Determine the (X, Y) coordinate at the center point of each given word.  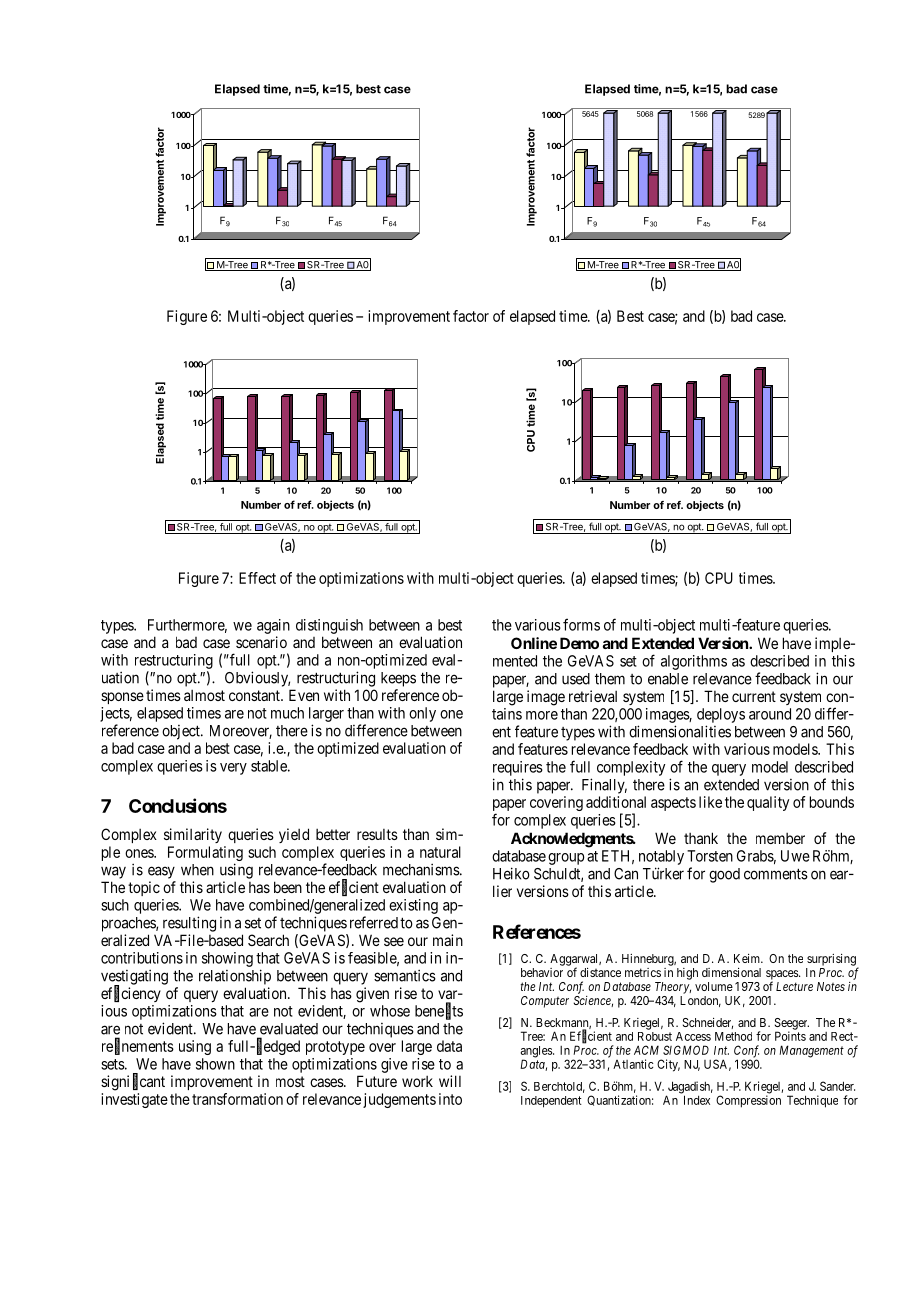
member (780, 838)
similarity (193, 835)
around (770, 714)
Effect (257, 578)
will (450, 1081)
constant (255, 695)
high (687, 974)
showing (227, 959)
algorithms (694, 662)
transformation (237, 1099)
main (448, 940)
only (422, 714)
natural (440, 852)
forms (581, 624)
